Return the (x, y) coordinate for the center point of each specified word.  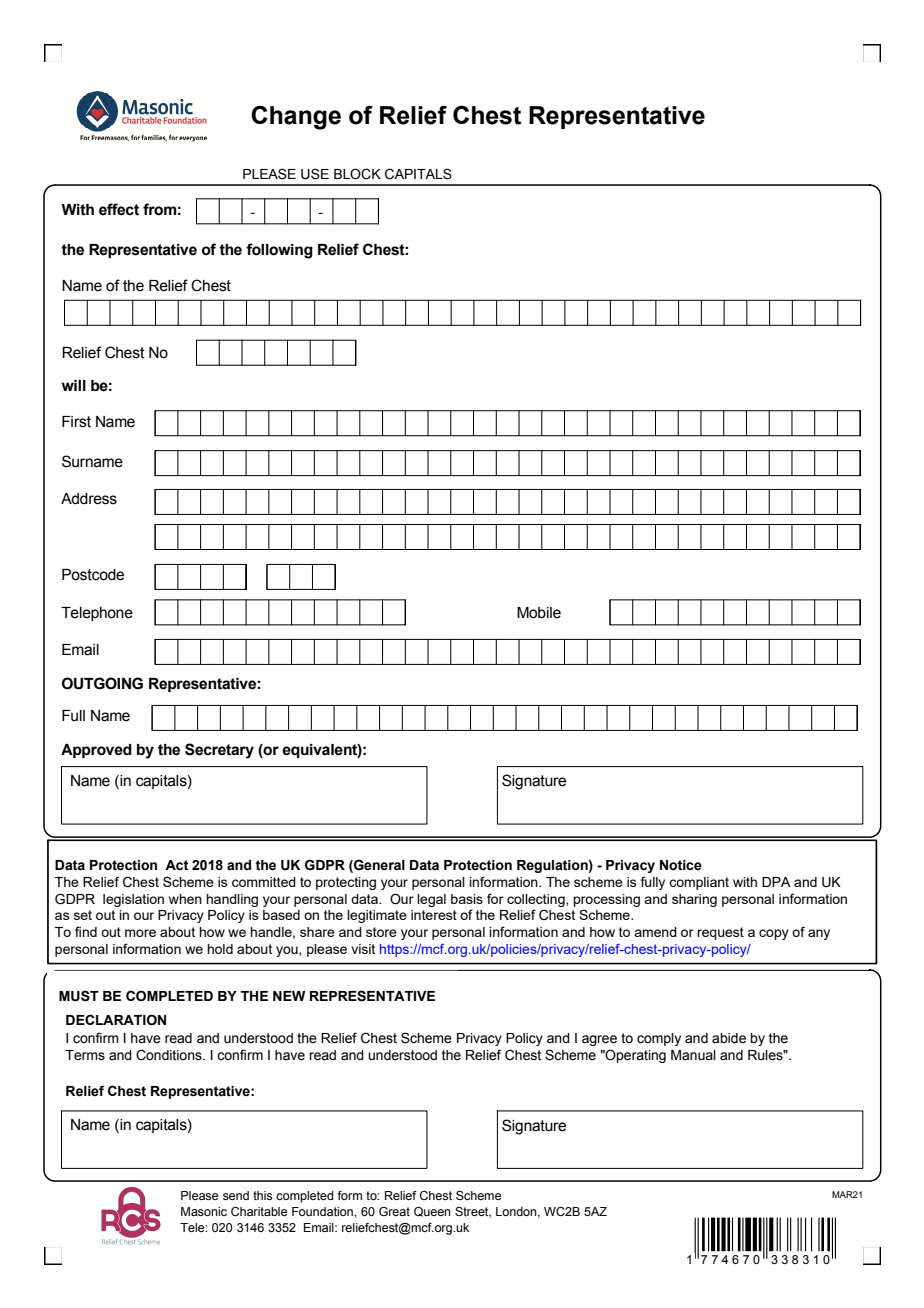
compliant (699, 883)
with (745, 882)
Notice (681, 865)
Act (177, 865)
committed (264, 882)
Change (296, 117)
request (720, 933)
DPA (776, 882)
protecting (346, 883)
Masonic (204, 1211)
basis (467, 899)
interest (434, 915)
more (140, 933)
